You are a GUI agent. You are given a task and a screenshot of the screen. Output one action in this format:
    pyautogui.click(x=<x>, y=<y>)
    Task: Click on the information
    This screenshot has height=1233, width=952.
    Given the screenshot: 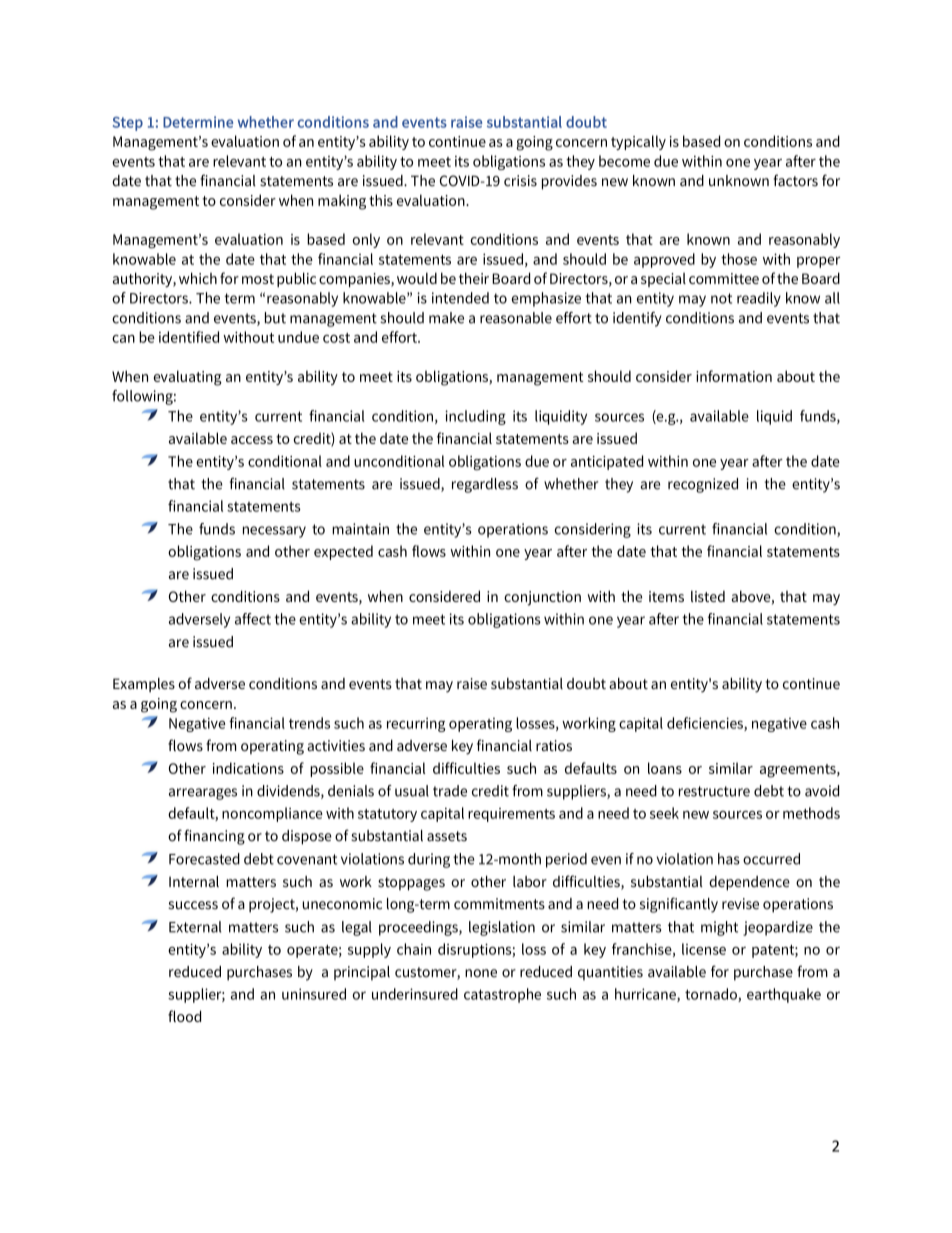 What is the action you would take?
    pyautogui.click(x=734, y=376)
